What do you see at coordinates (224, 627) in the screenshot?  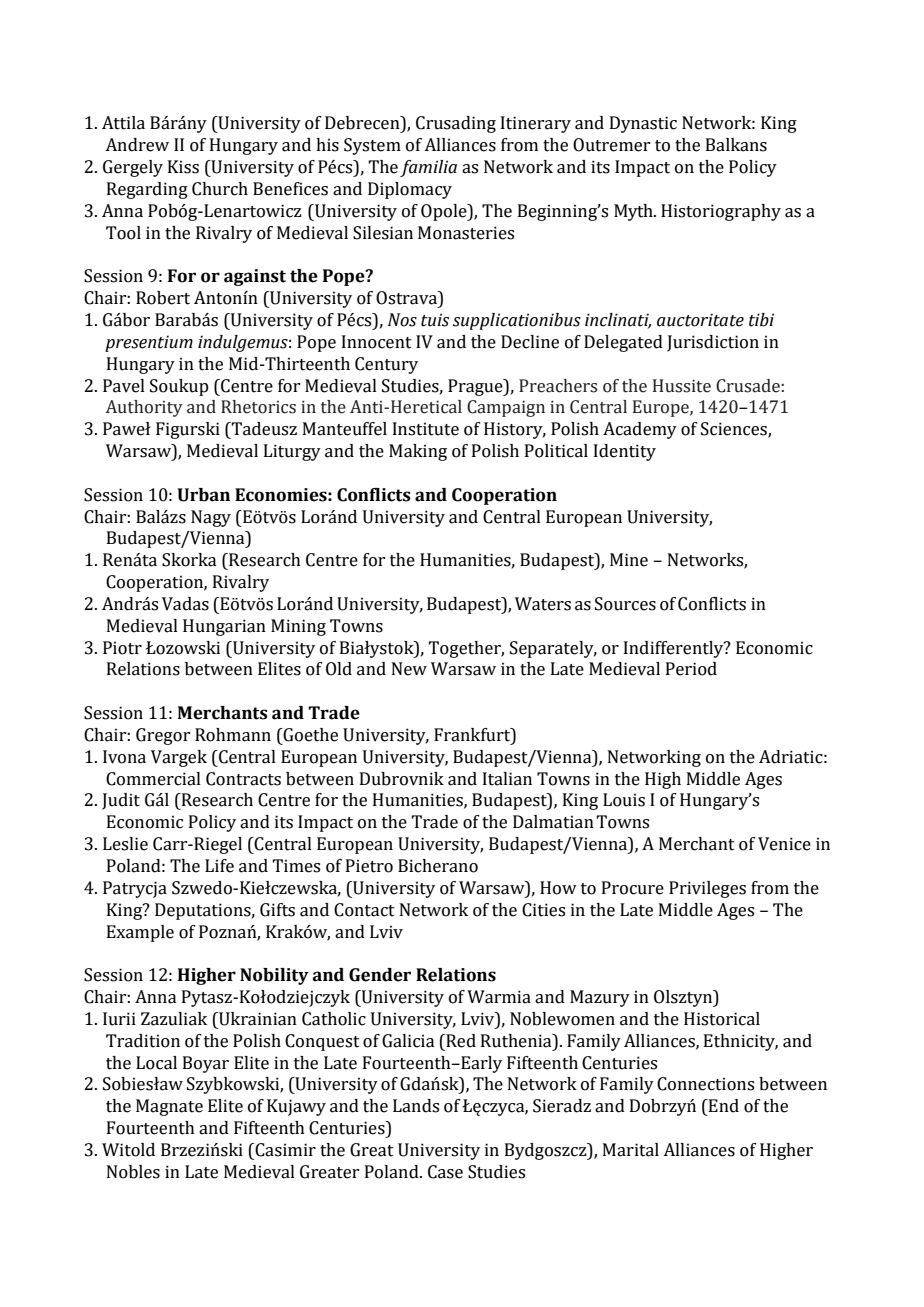 I see `Hungarian` at bounding box center [224, 627].
